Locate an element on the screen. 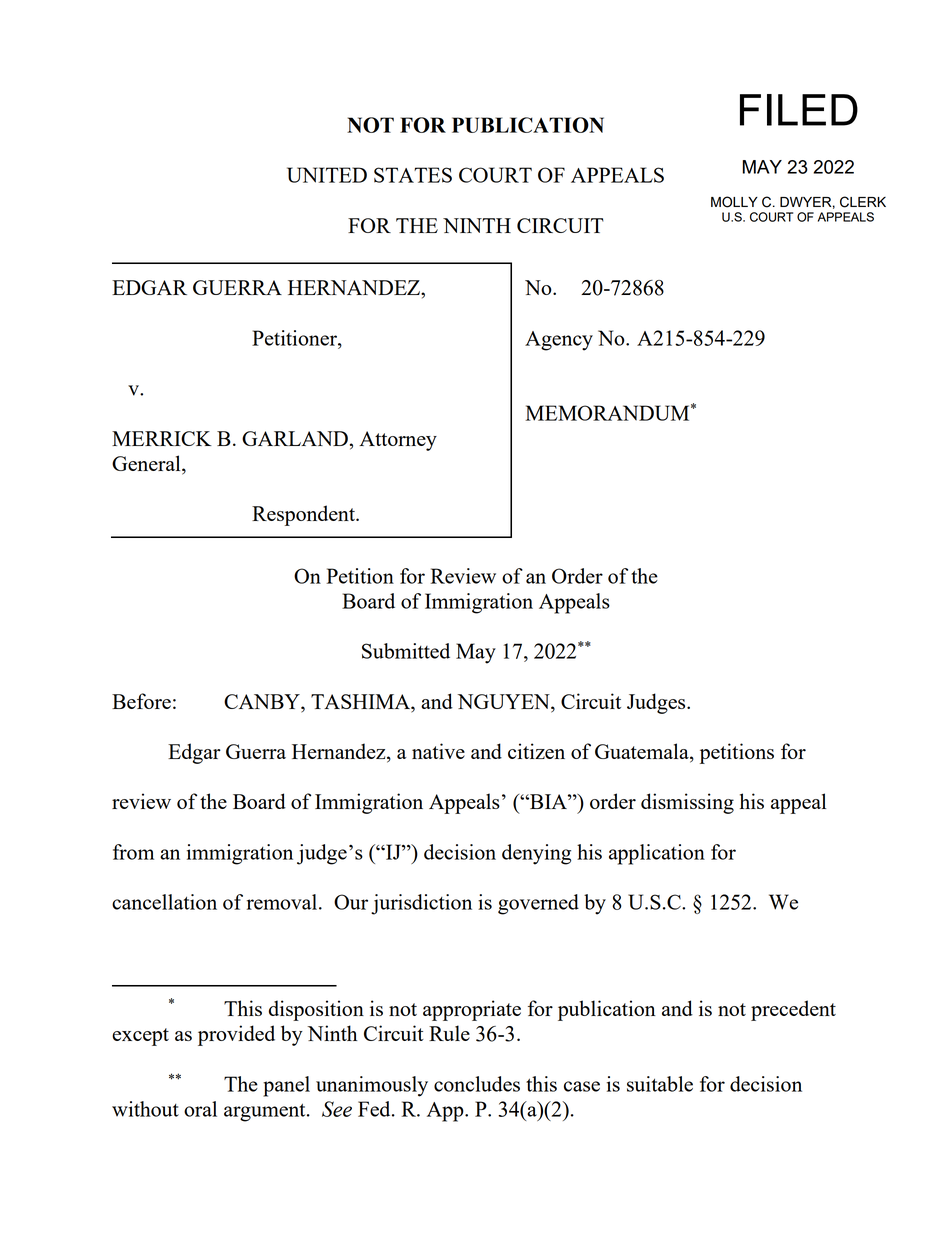 Image resolution: width=952 pixels, height=1233 pixels. STATES is located at coordinates (413, 175).
